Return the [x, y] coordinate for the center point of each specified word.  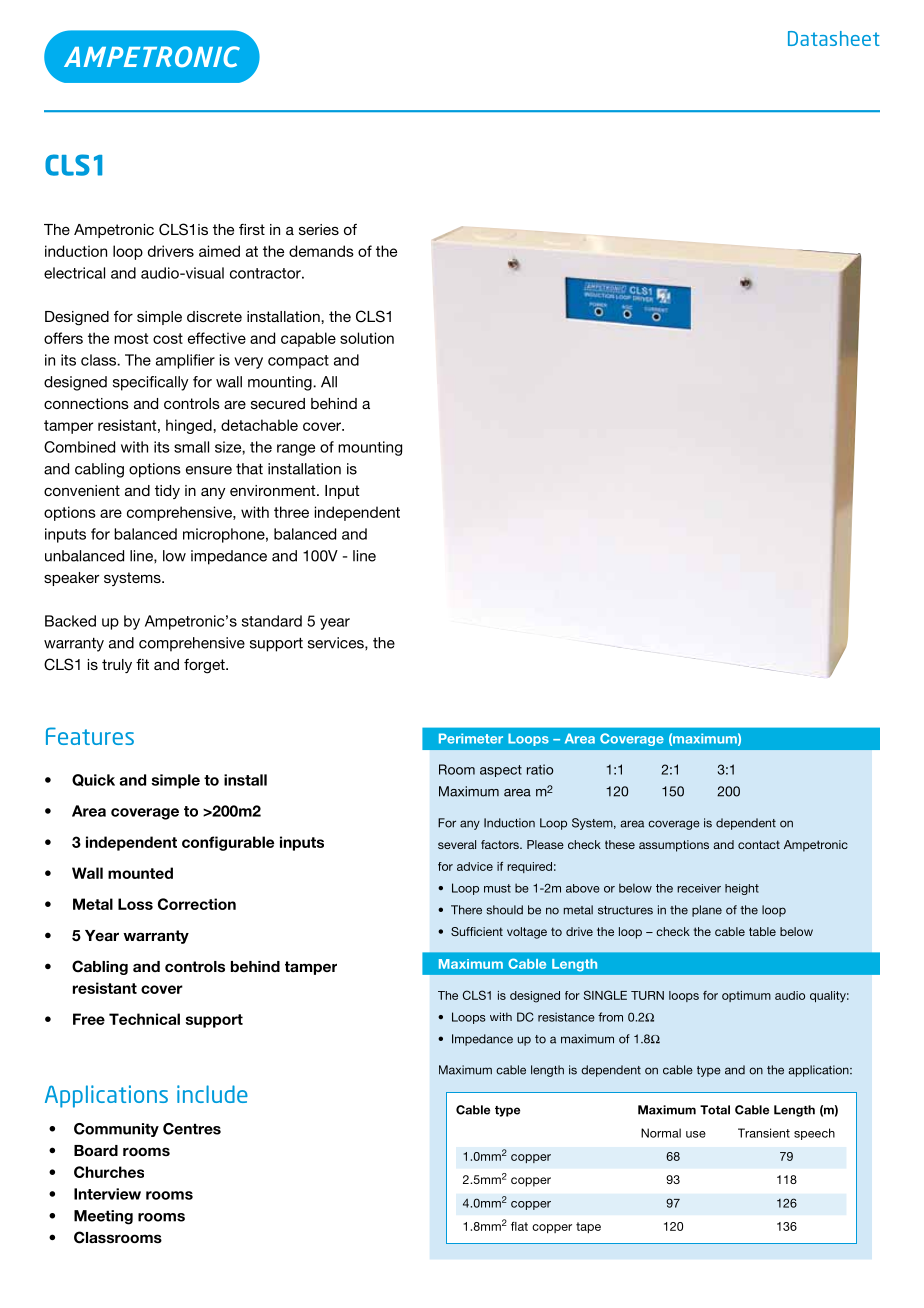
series [319, 229]
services [337, 643]
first [252, 229]
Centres [192, 1129]
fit [142, 664]
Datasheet [834, 38]
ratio [540, 769]
